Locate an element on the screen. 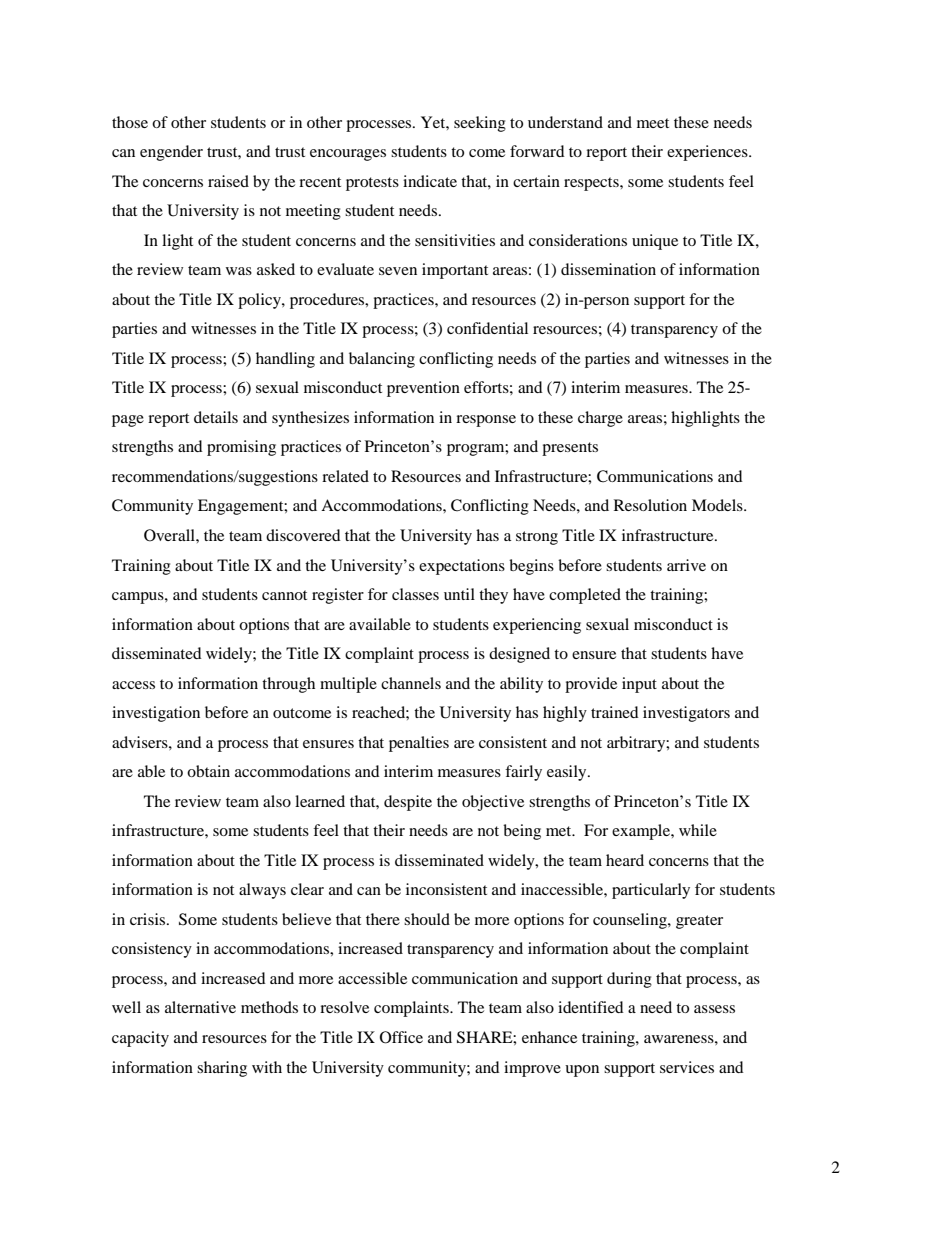 Image resolution: width=952 pixels, height=1233 pixels. Overall is located at coordinates (170, 535).
